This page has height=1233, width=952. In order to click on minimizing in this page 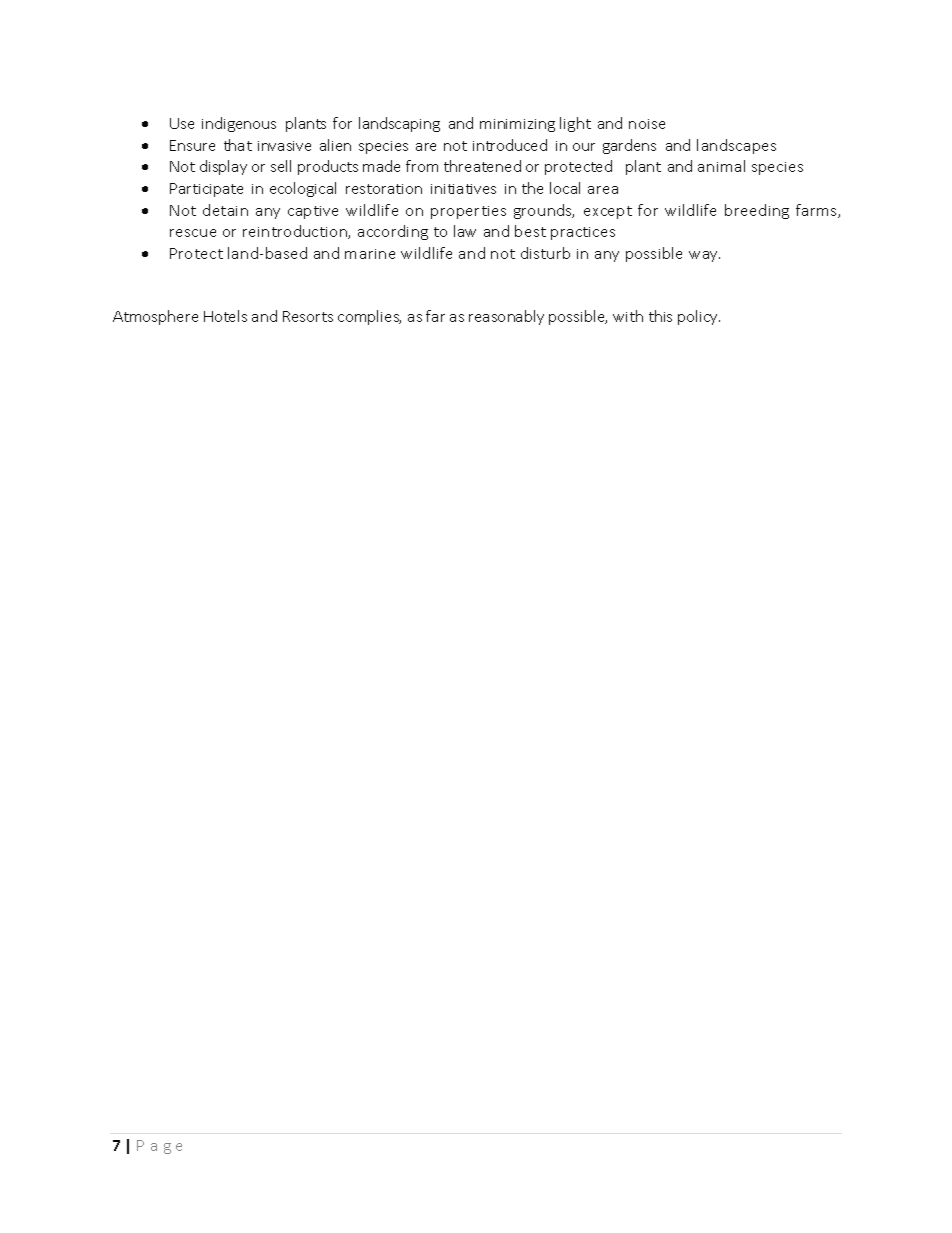, I will do `click(517, 125)`.
